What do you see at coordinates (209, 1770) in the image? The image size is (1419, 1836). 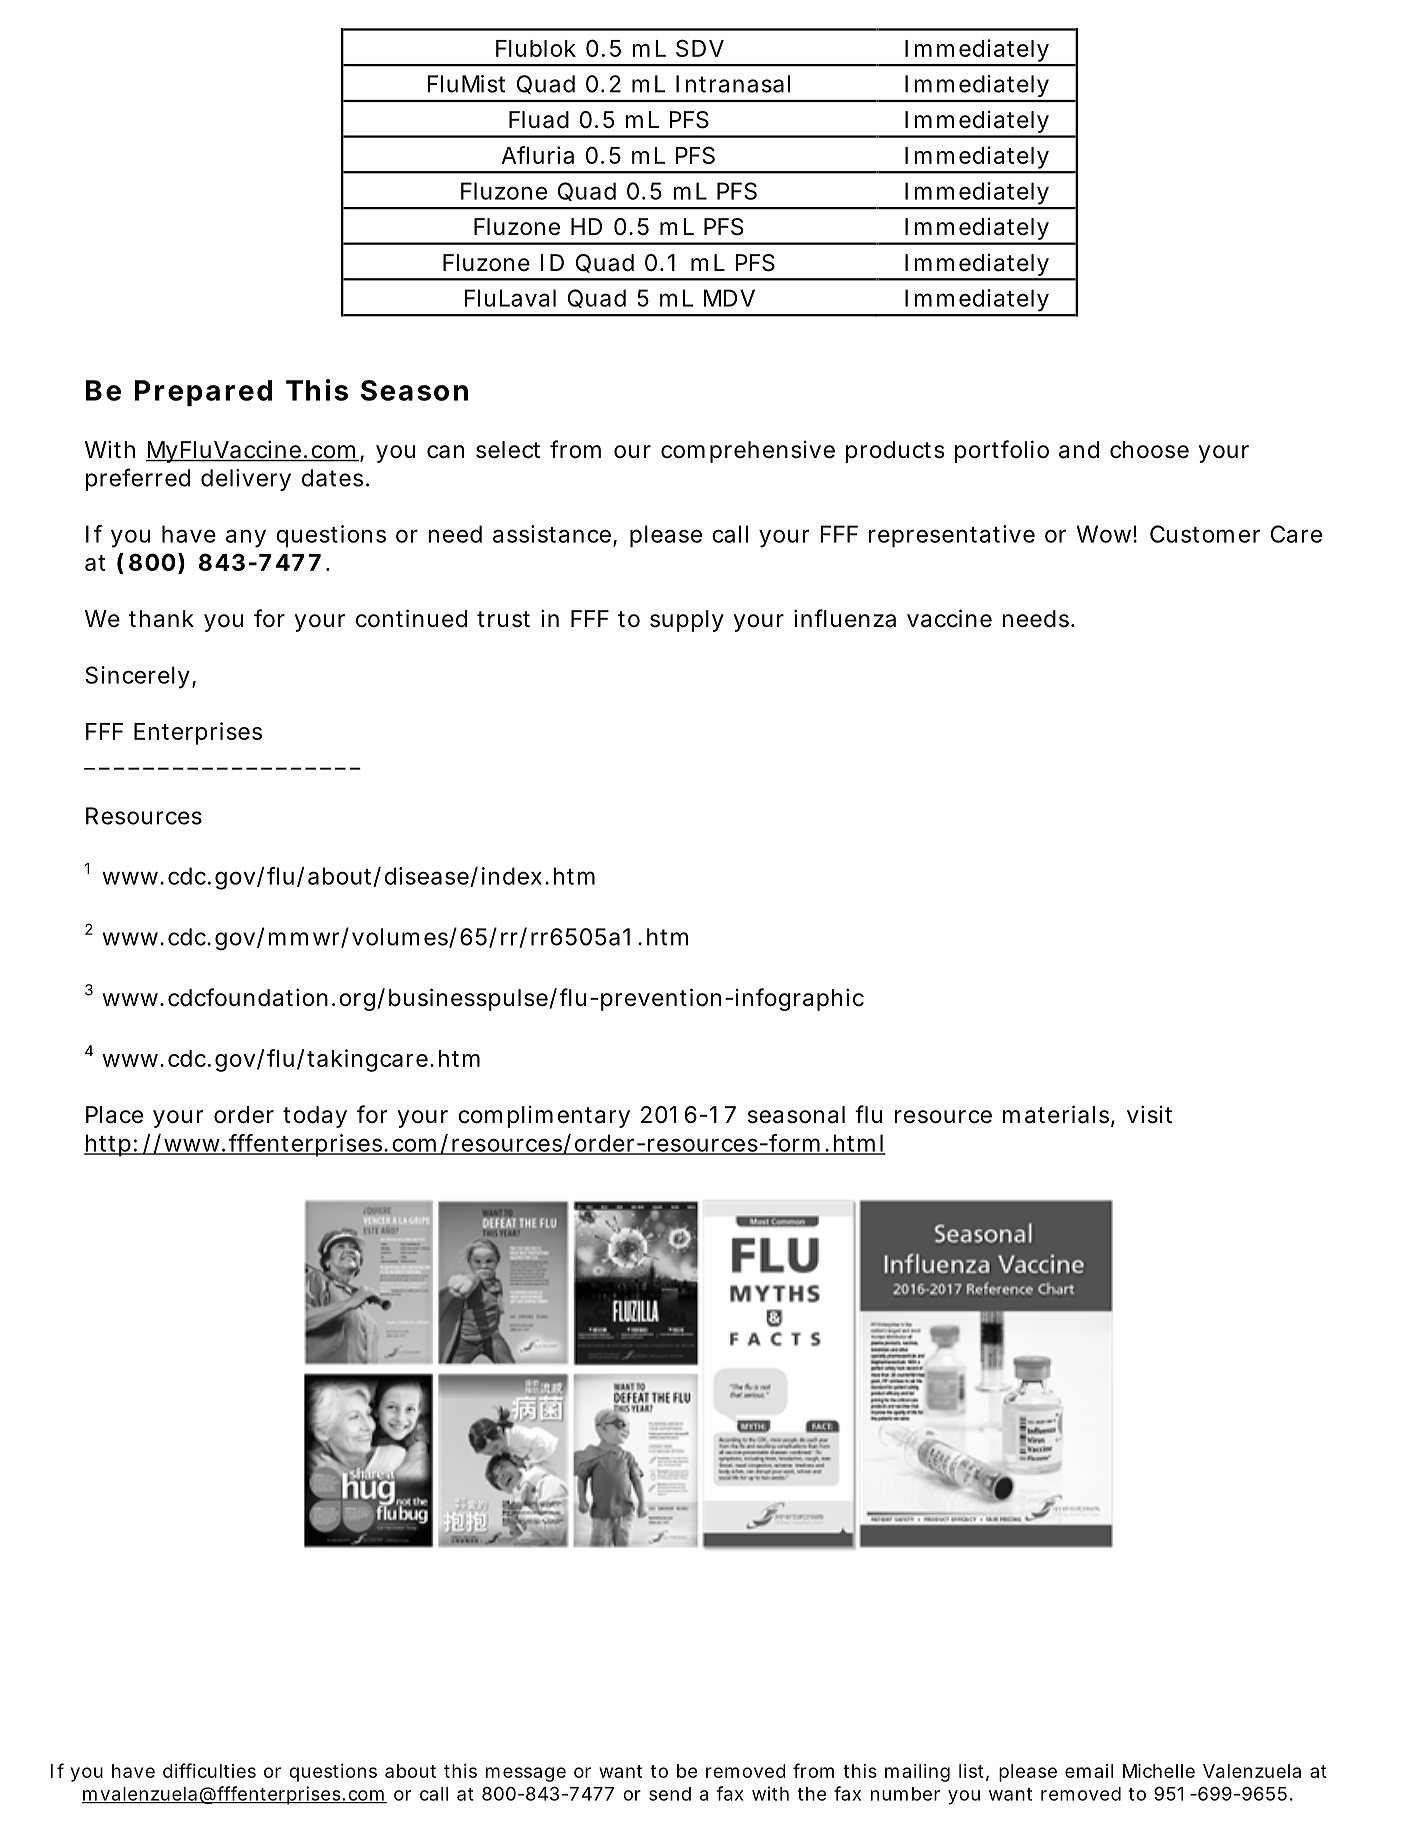 I see `difficulties` at bounding box center [209, 1770].
